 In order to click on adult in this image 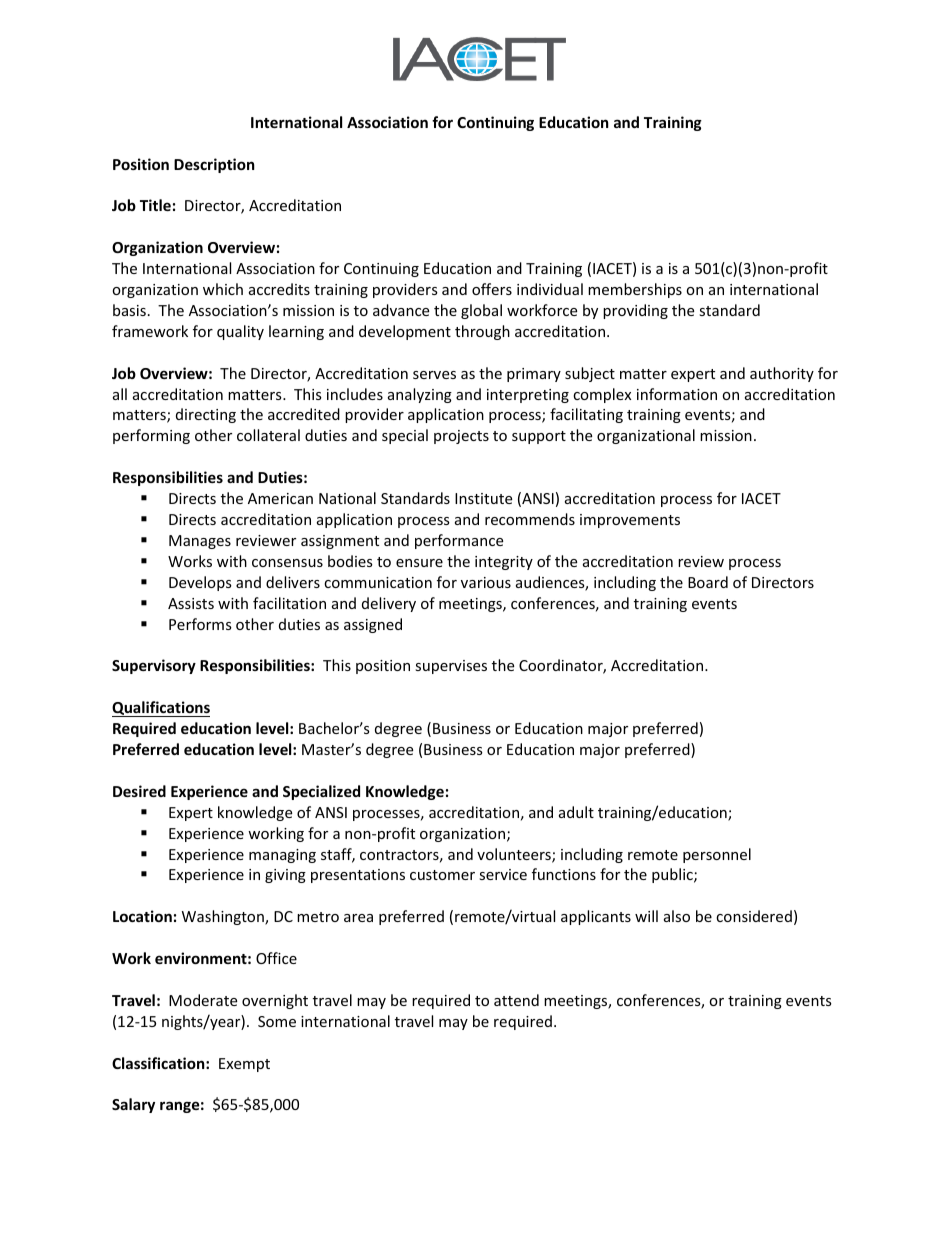, I will do `click(576, 812)`.
